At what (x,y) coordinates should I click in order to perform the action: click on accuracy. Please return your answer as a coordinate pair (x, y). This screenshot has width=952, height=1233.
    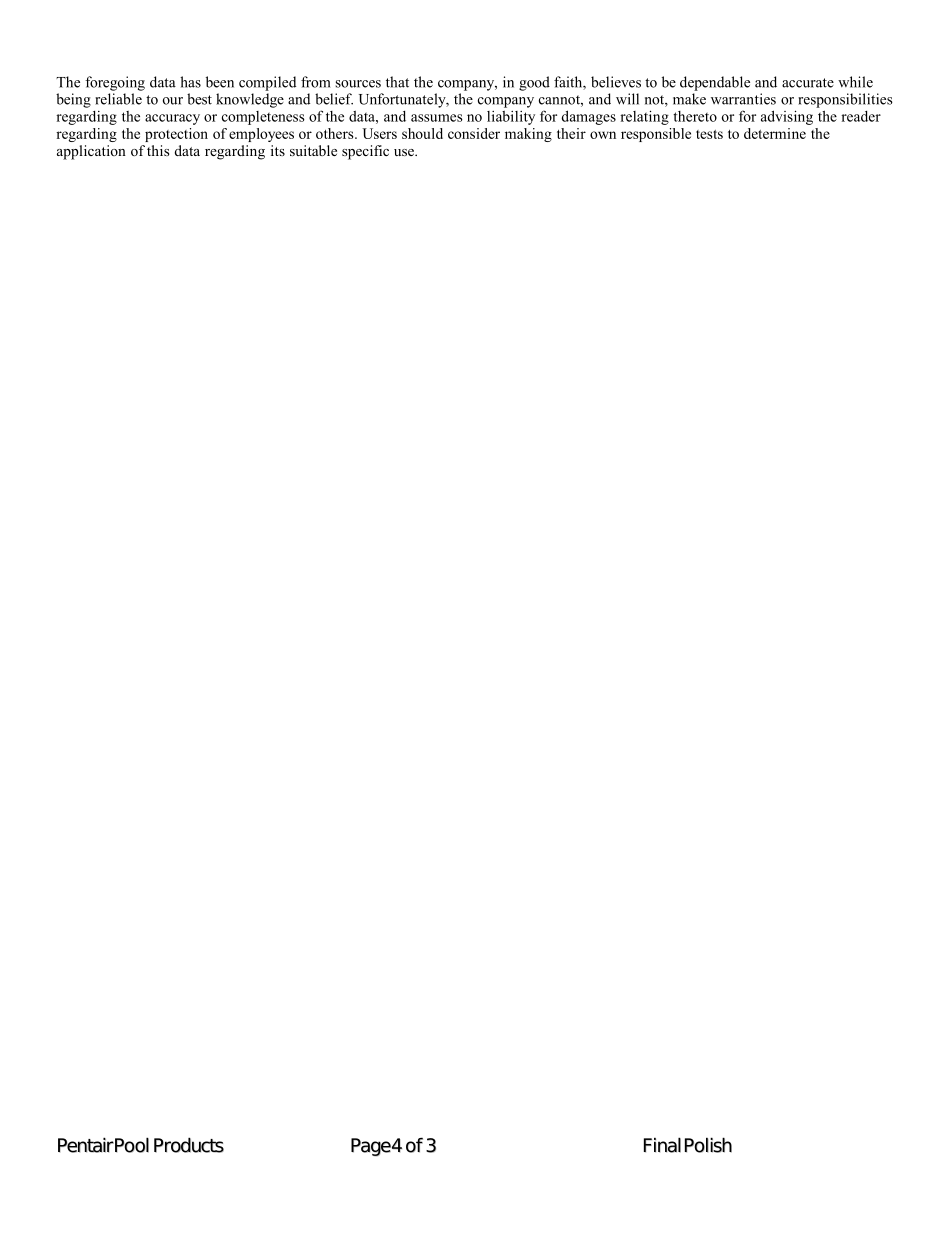
    Looking at the image, I should click on (172, 119).
